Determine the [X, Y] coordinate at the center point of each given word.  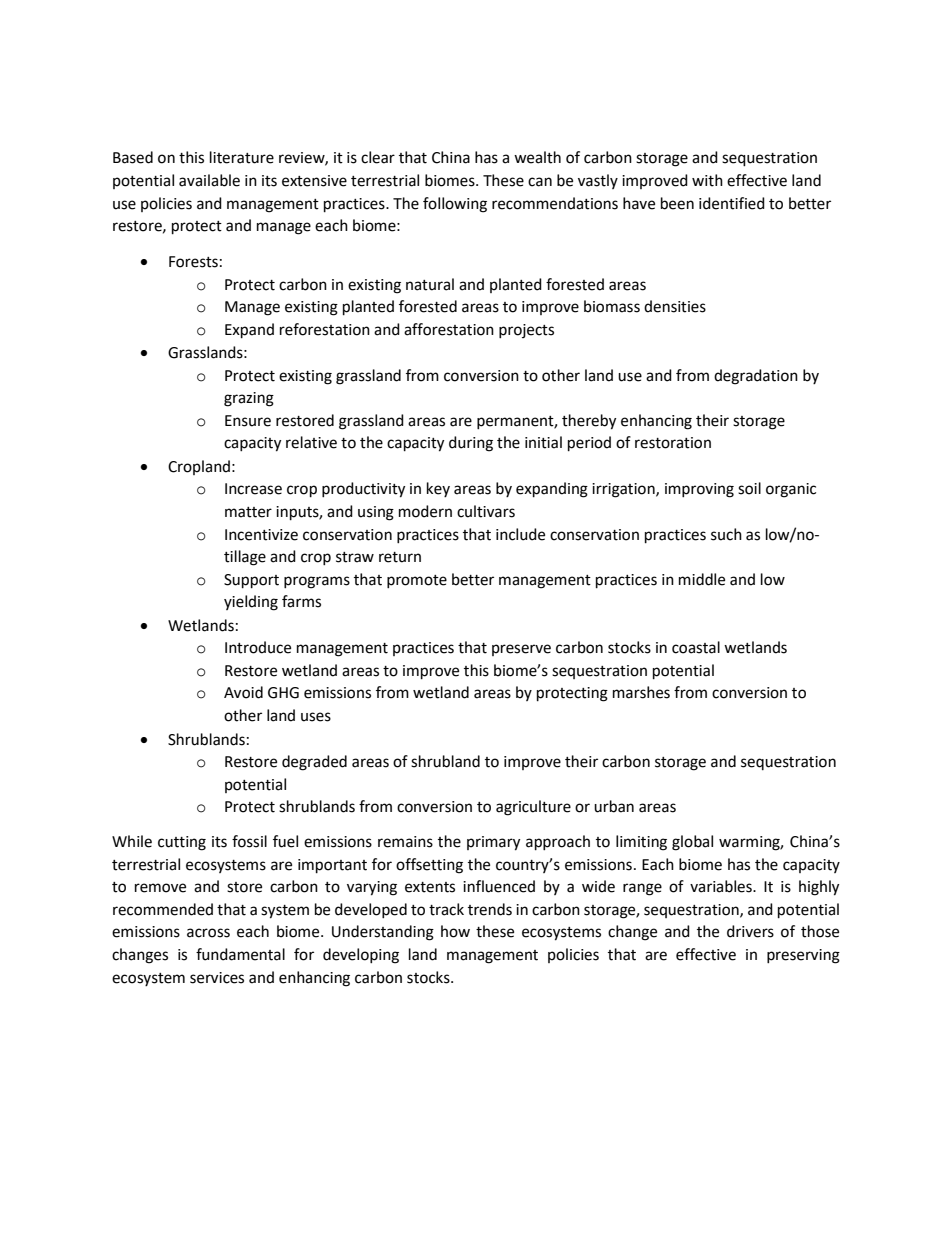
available [209, 180]
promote [417, 581]
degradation [756, 377]
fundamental [240, 954]
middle [702, 579]
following [455, 205]
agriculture [533, 808]
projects [526, 331]
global [692, 843]
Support [251, 581]
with [707, 180]
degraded [314, 763]
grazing [249, 399]
